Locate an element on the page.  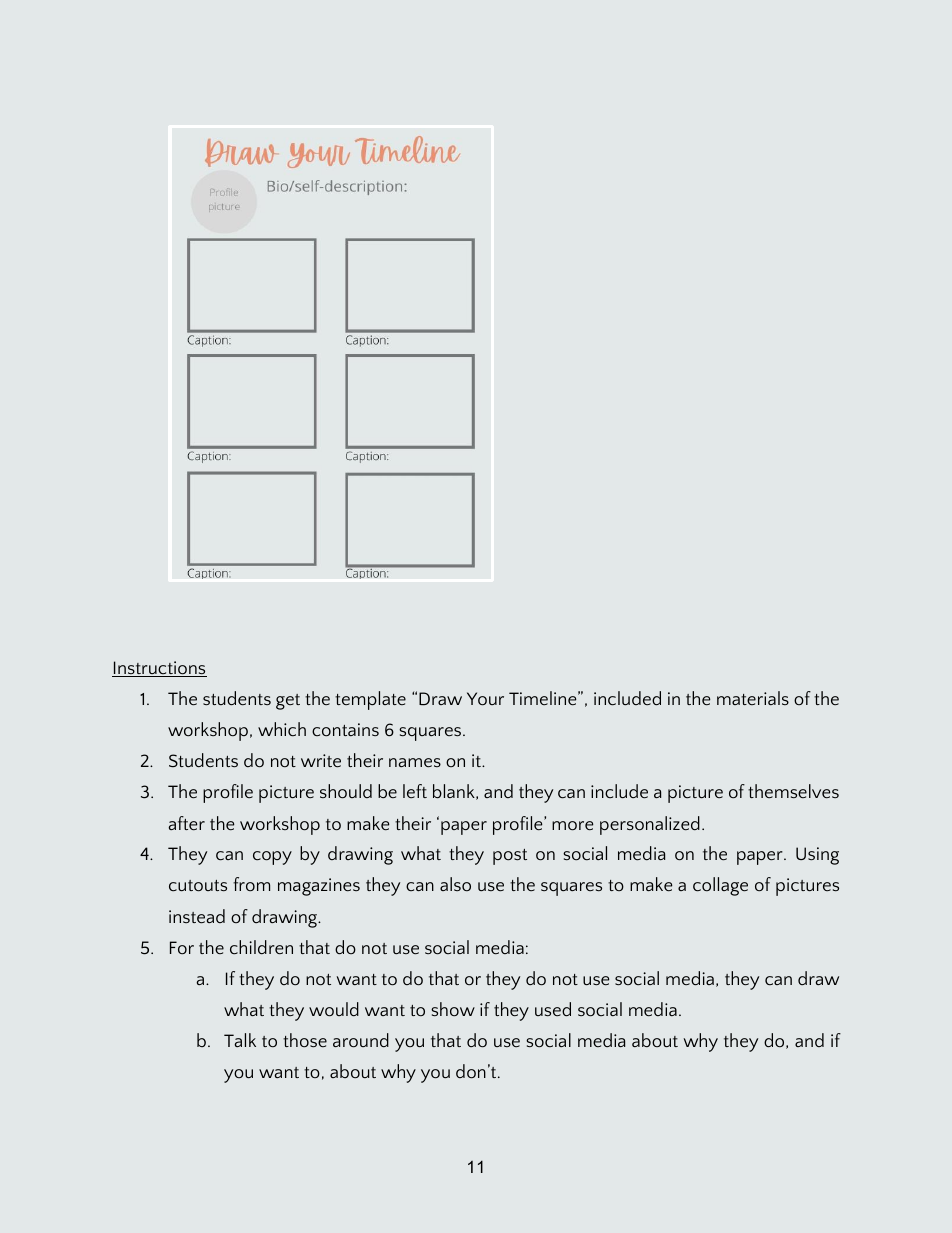
Using is located at coordinates (817, 856).
